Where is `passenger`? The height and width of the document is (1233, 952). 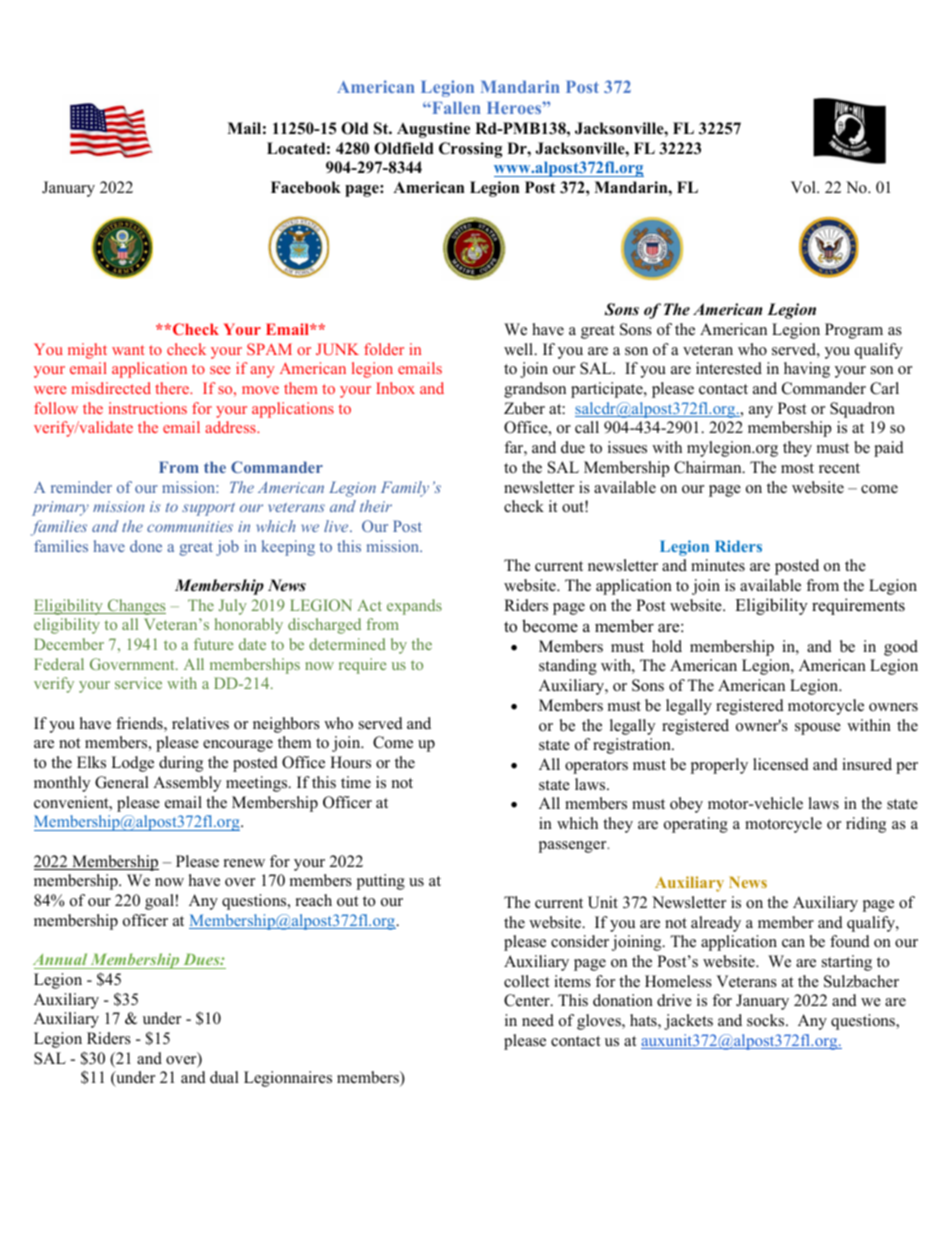
passenger is located at coordinates (574, 847).
